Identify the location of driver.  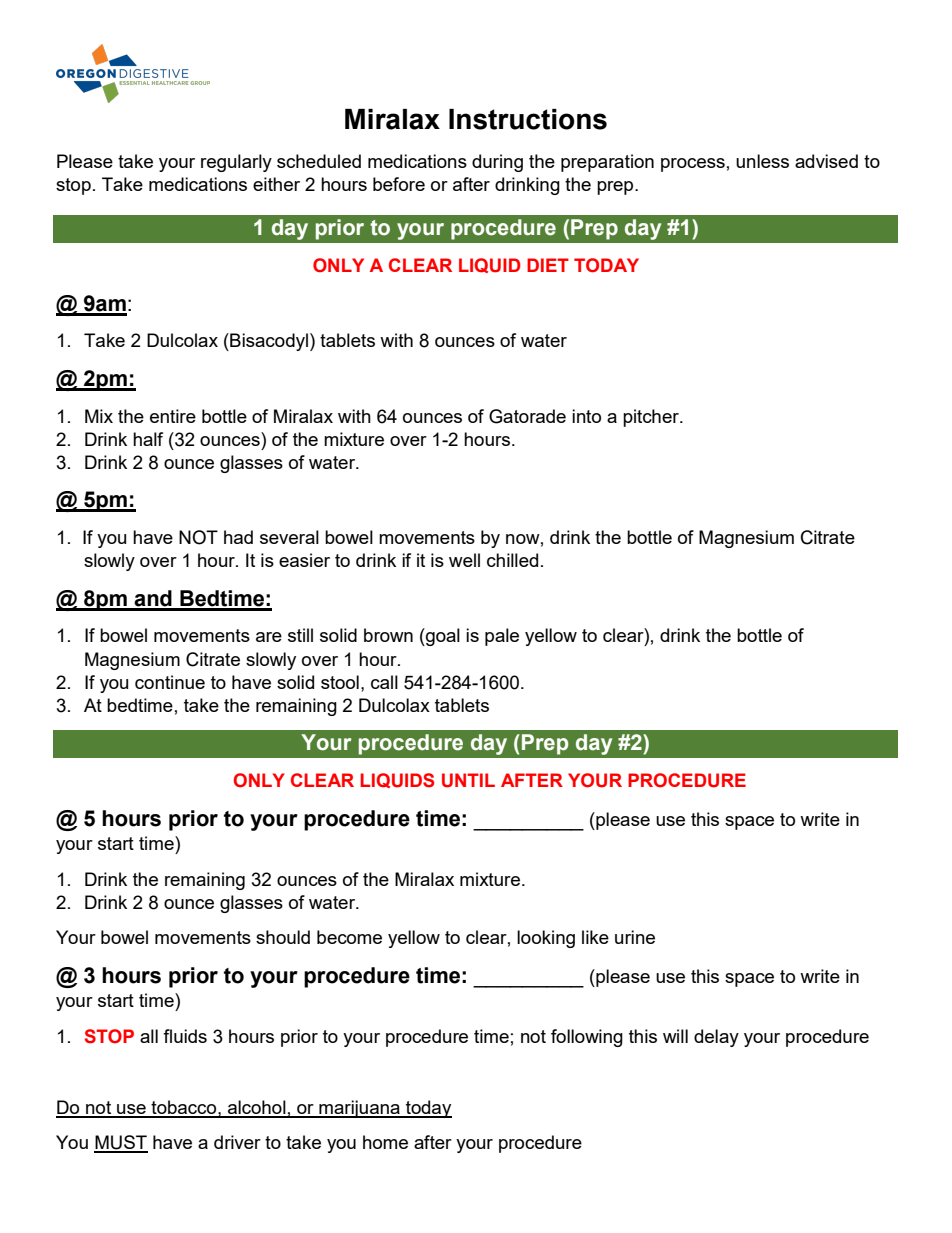
(237, 1142).
